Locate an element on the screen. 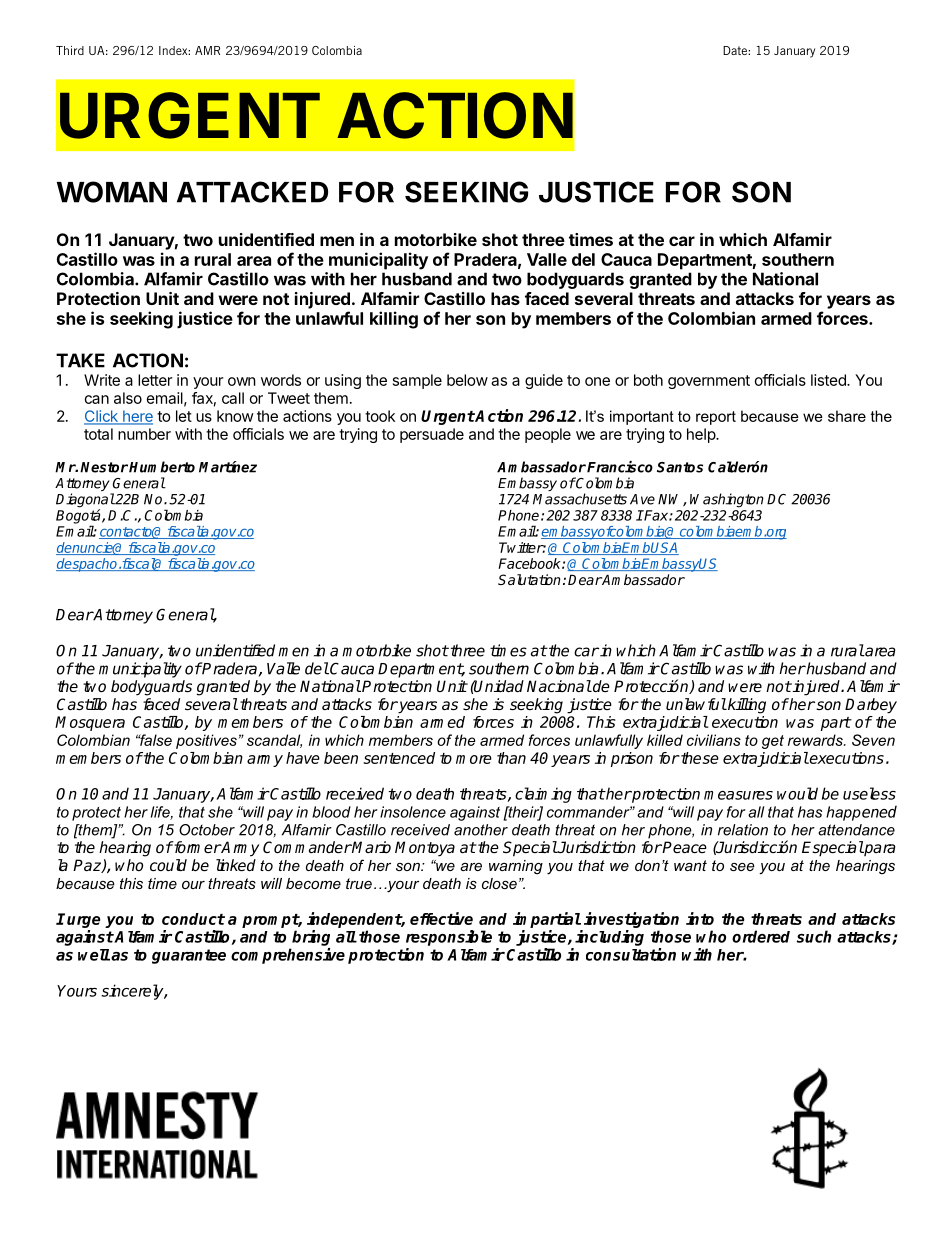 The height and width of the screenshot is (1233, 952). listed is located at coordinates (829, 380).
